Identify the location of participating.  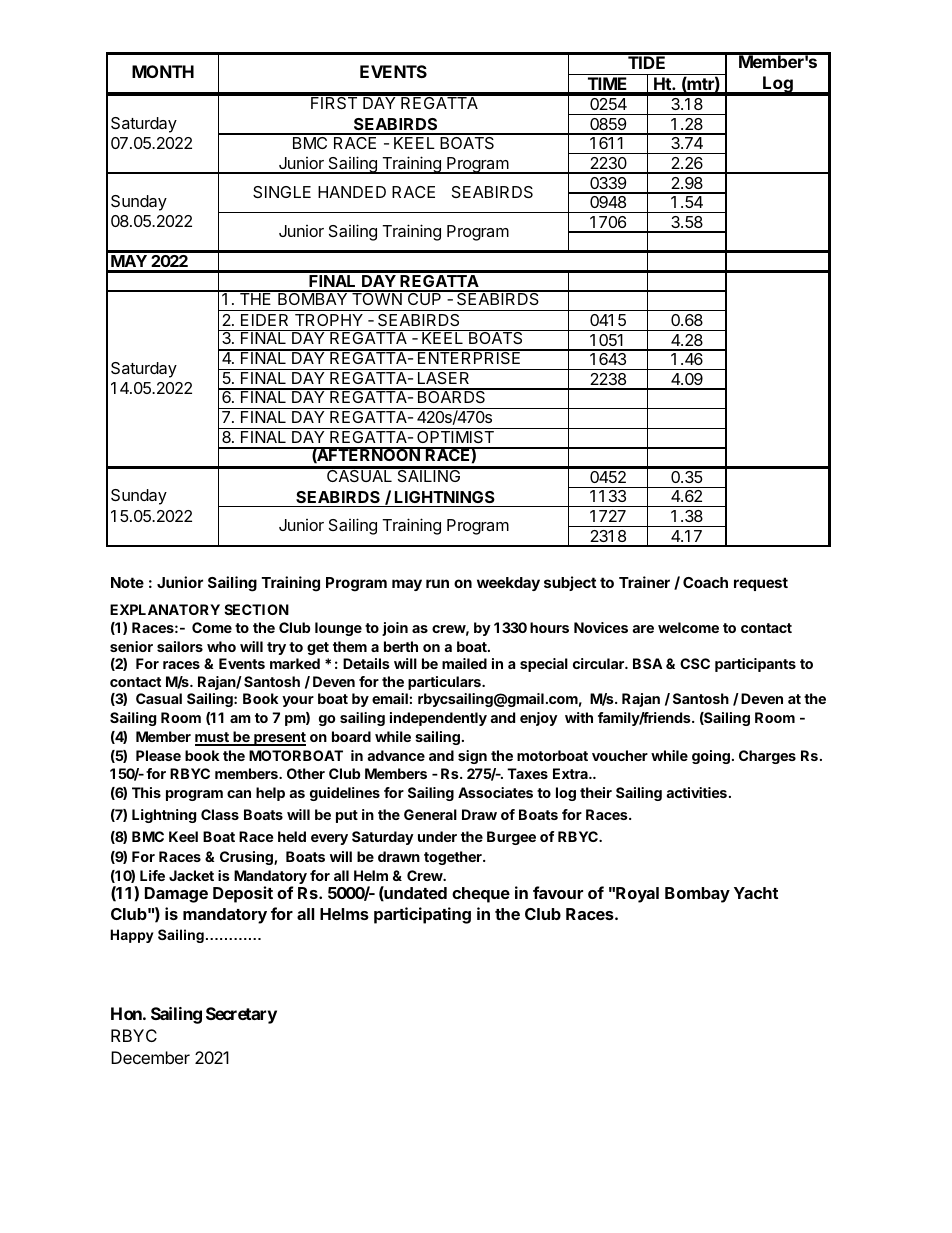
(422, 915).
